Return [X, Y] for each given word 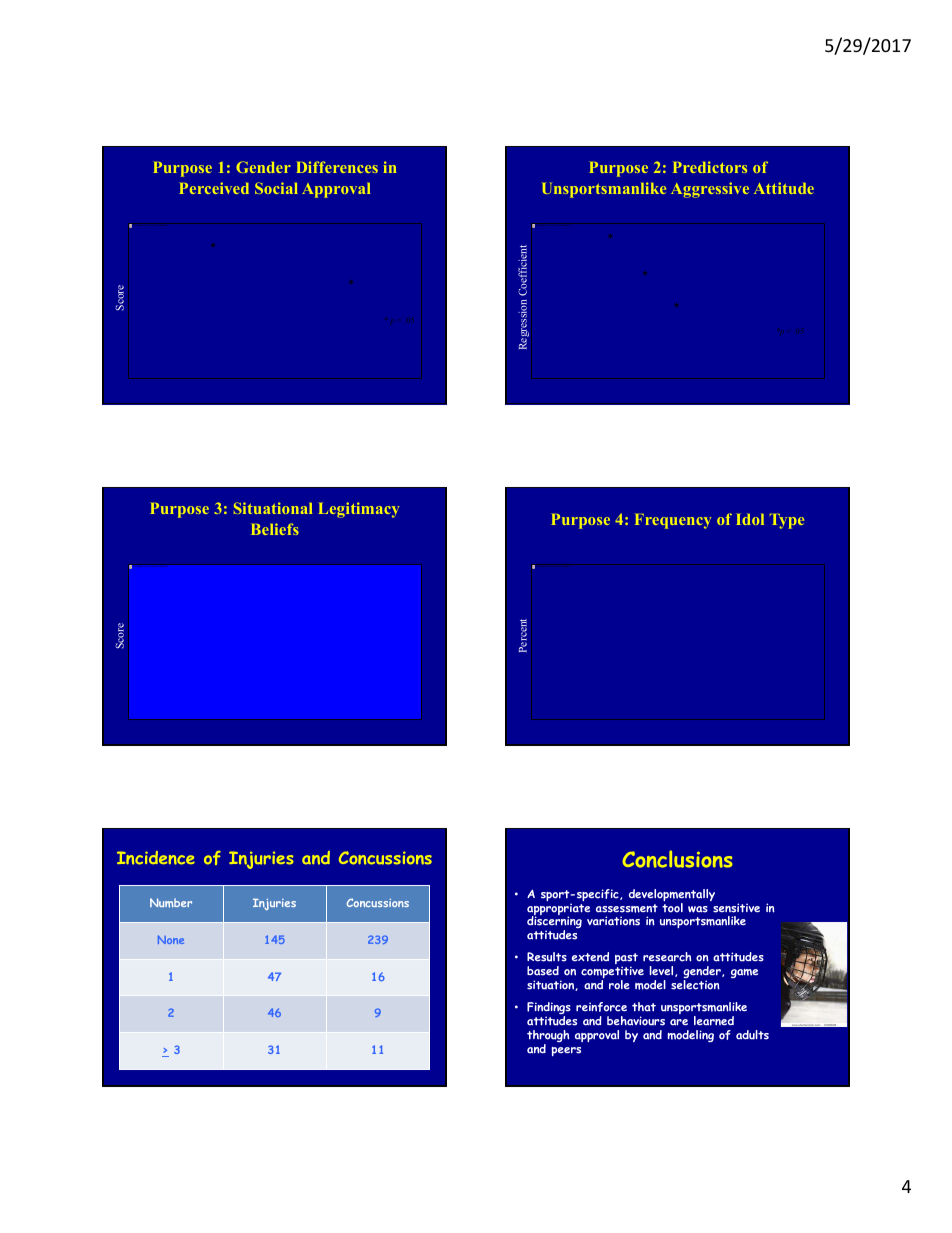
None [171, 939]
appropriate [558, 910]
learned [714, 1021]
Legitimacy [359, 510]
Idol [750, 519]
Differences [337, 167]
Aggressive [710, 190]
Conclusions [677, 859]
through [548, 1037]
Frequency [673, 521]
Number [171, 903]
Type [787, 521]
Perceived [214, 188]
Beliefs [275, 529]
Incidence [156, 858]
